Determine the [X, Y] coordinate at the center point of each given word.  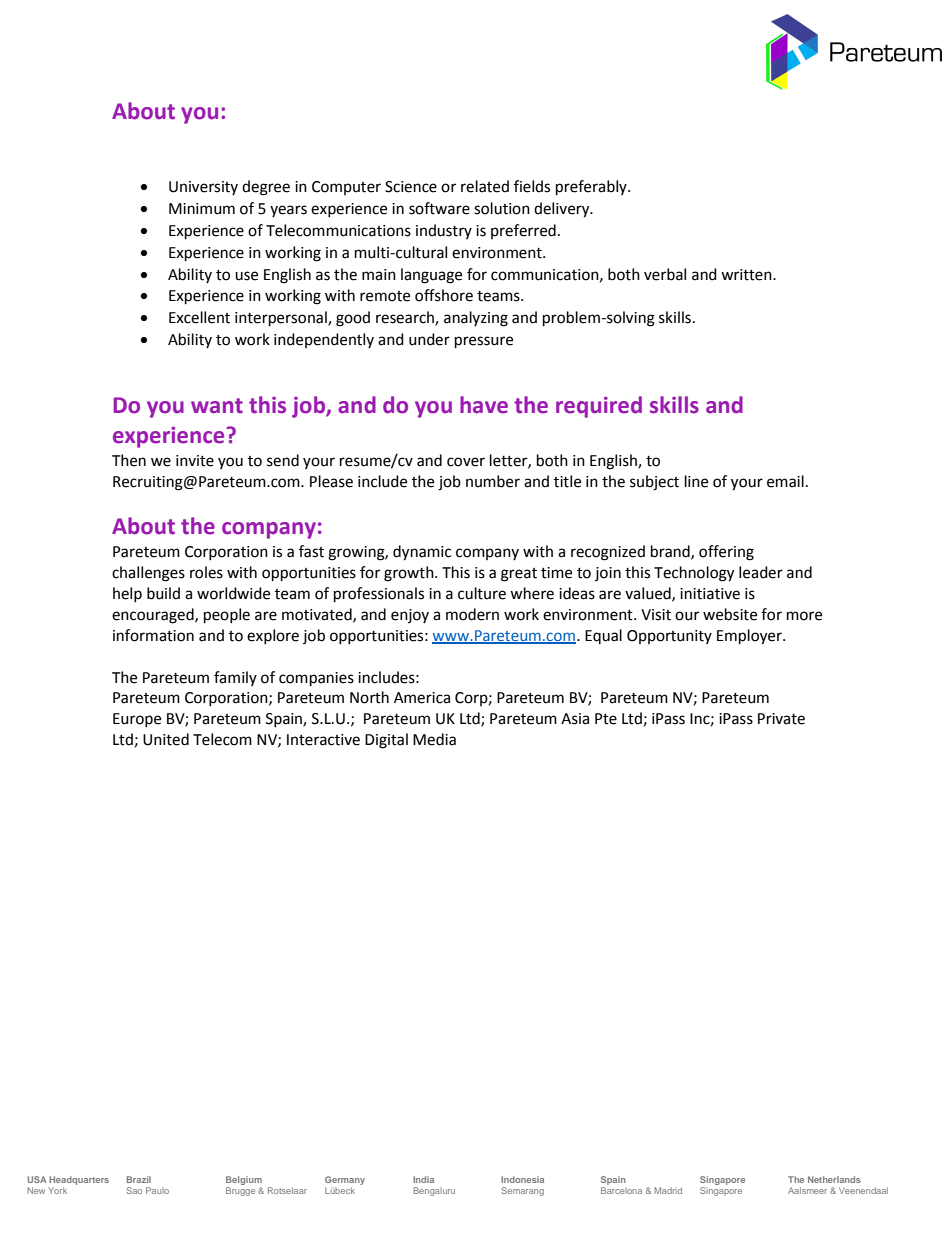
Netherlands [834, 1179]
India [423, 1179]
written [747, 275]
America [422, 698]
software [439, 208]
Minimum [202, 209]
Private [781, 719]
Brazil [139, 1179]
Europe [137, 720]
